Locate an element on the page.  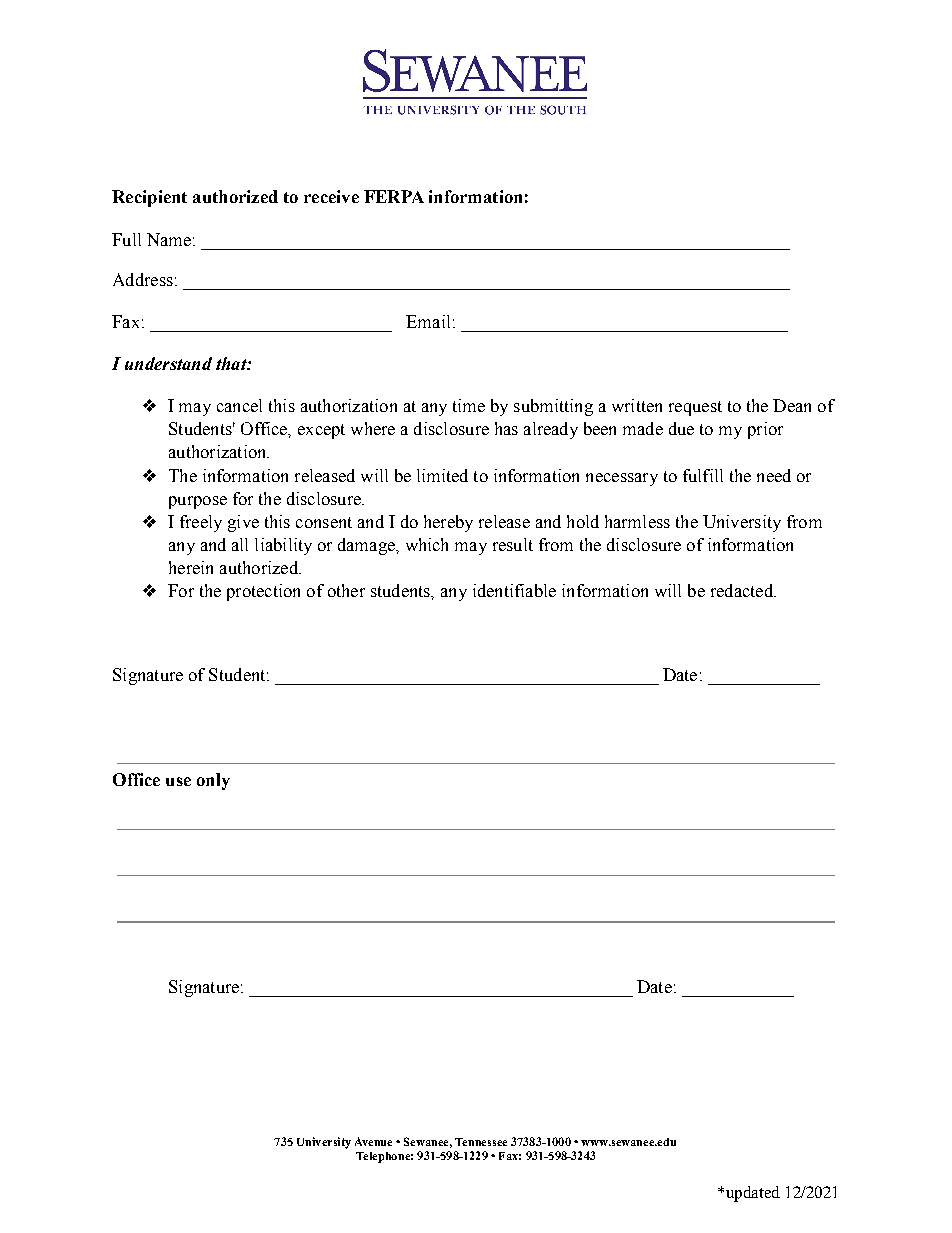
protection is located at coordinates (263, 592).
